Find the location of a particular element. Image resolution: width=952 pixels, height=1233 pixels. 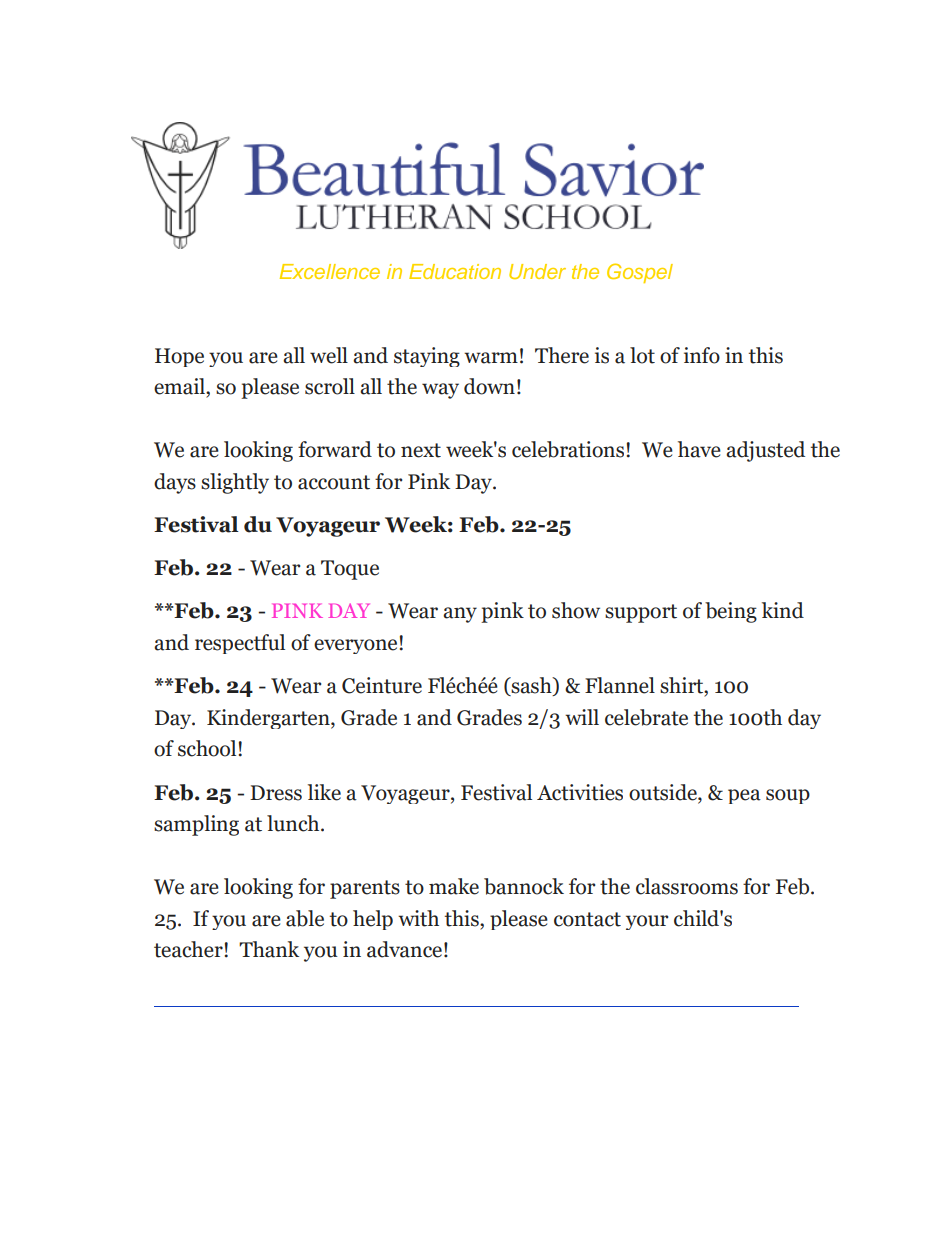

Thank is located at coordinates (269, 949).
